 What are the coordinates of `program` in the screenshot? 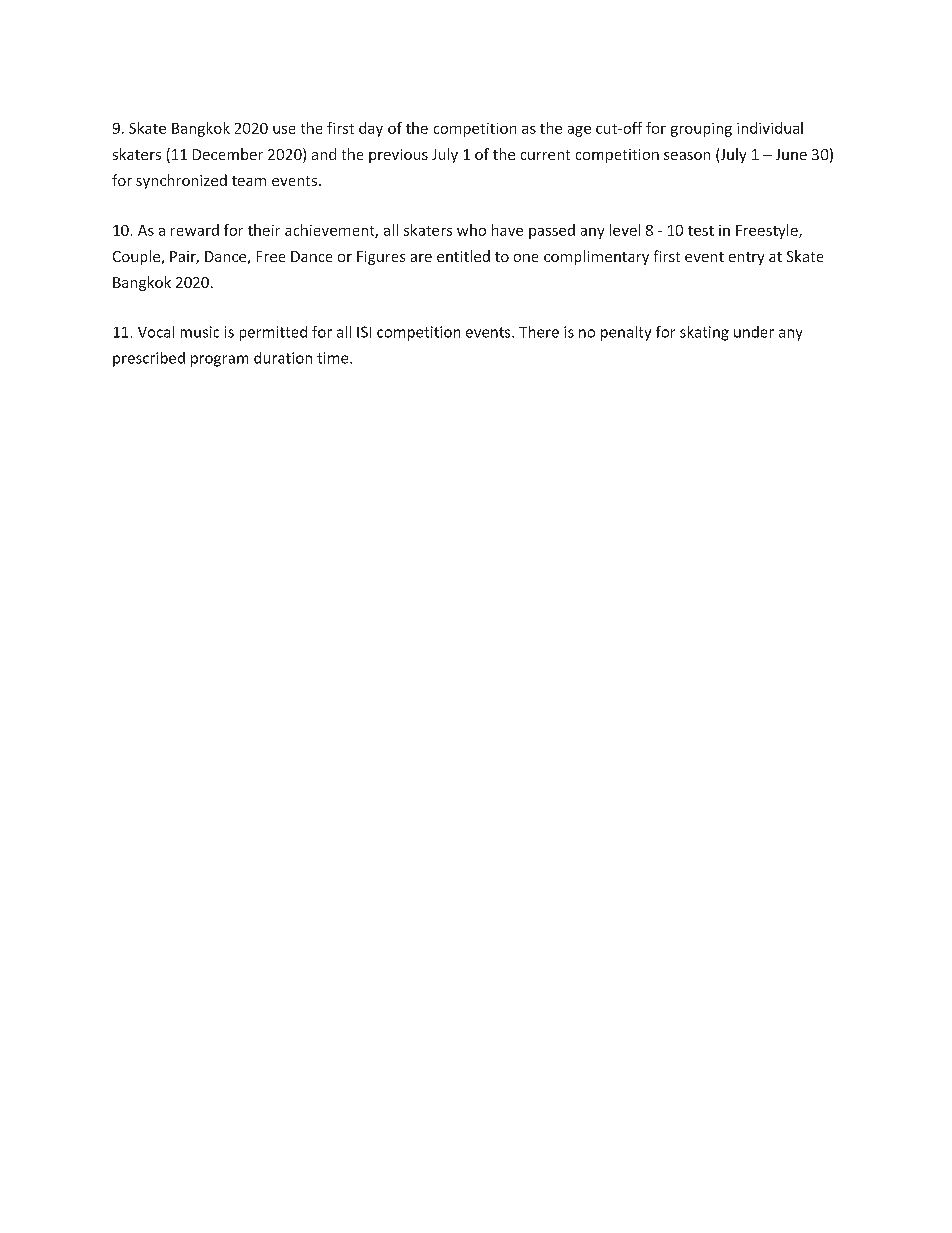 It's located at (219, 361).
